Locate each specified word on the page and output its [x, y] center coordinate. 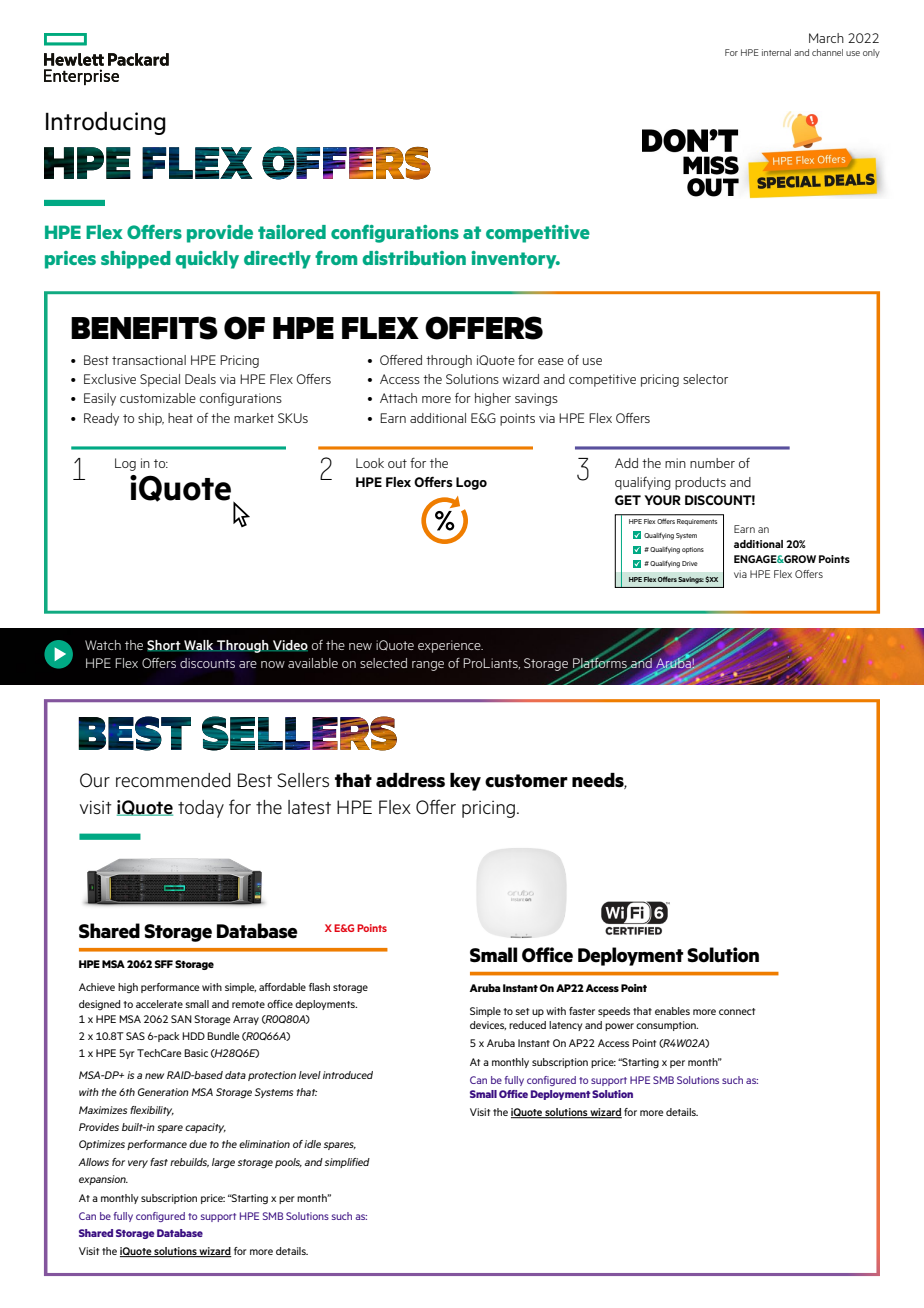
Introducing [106, 123]
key [465, 782]
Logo [471, 483]
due [198, 1144]
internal [776, 52]
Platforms [601, 663]
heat [180, 418]
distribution [414, 258]
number [712, 463]
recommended [173, 780]
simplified [347, 1163]
